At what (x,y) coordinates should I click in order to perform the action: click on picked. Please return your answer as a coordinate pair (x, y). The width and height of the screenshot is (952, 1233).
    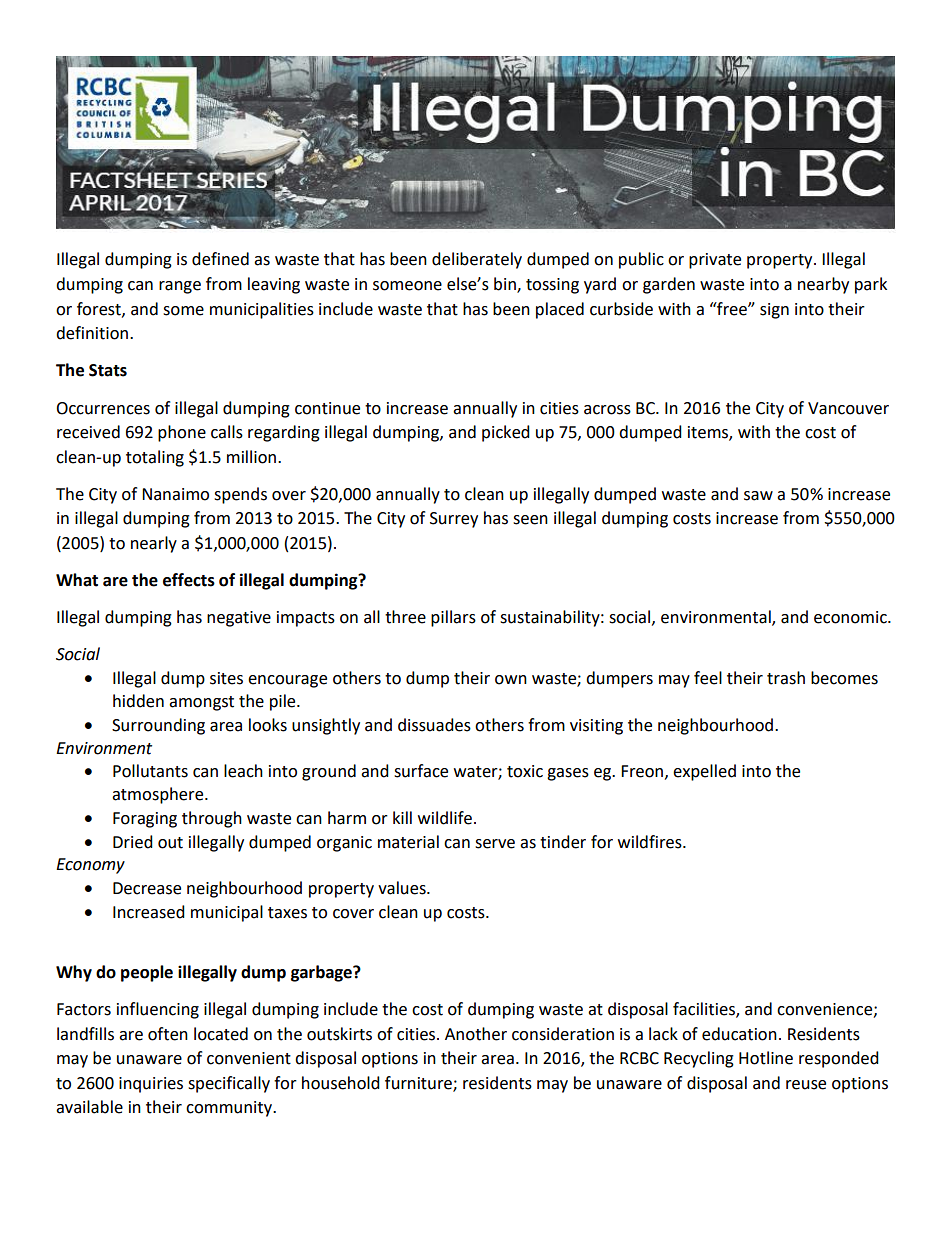
    Looking at the image, I should click on (506, 433).
